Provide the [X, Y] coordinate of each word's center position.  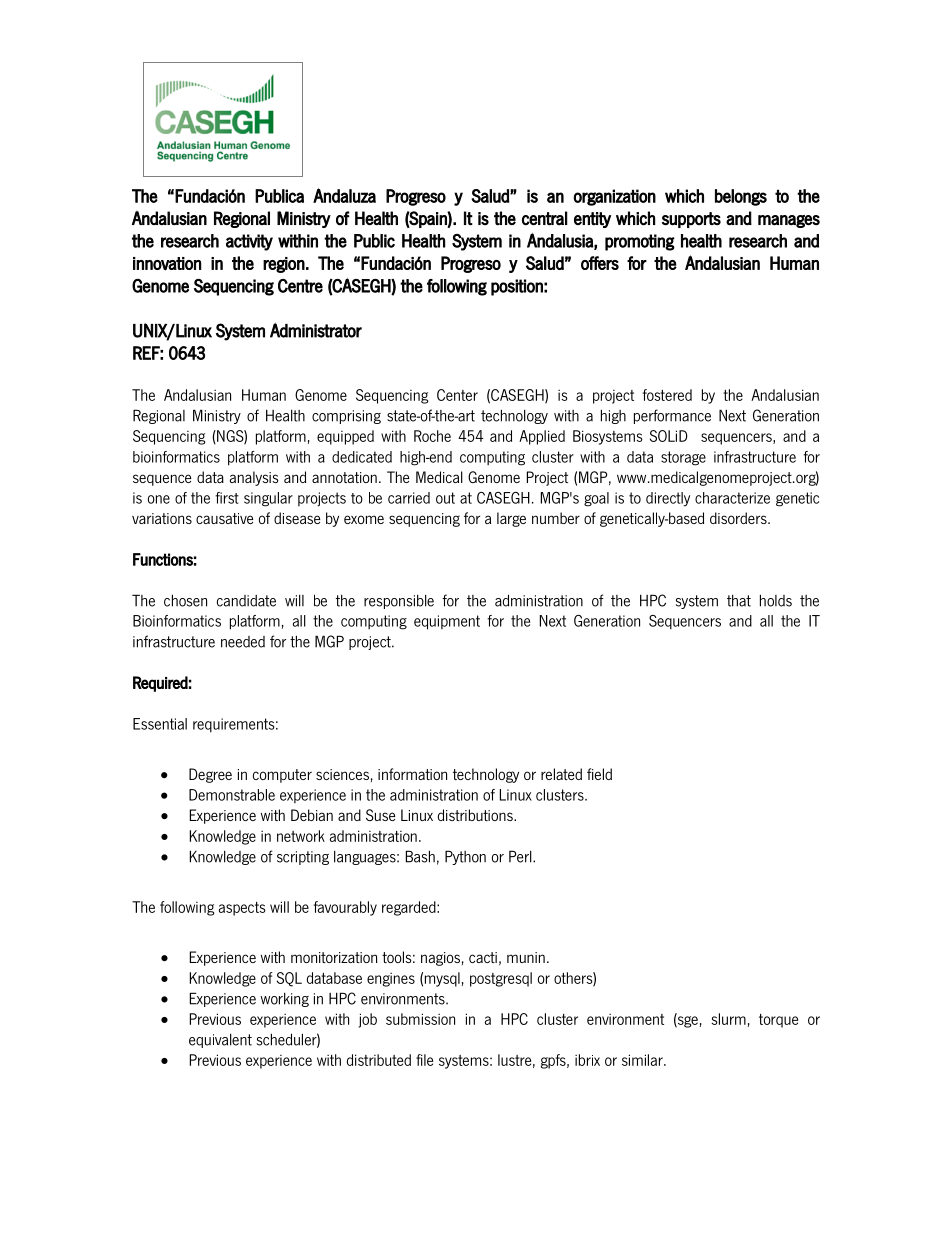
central [545, 218]
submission [420, 1019]
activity [249, 242]
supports [691, 220]
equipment [447, 622]
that [739, 601]
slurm [728, 1019]
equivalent [220, 1041]
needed [243, 642]
